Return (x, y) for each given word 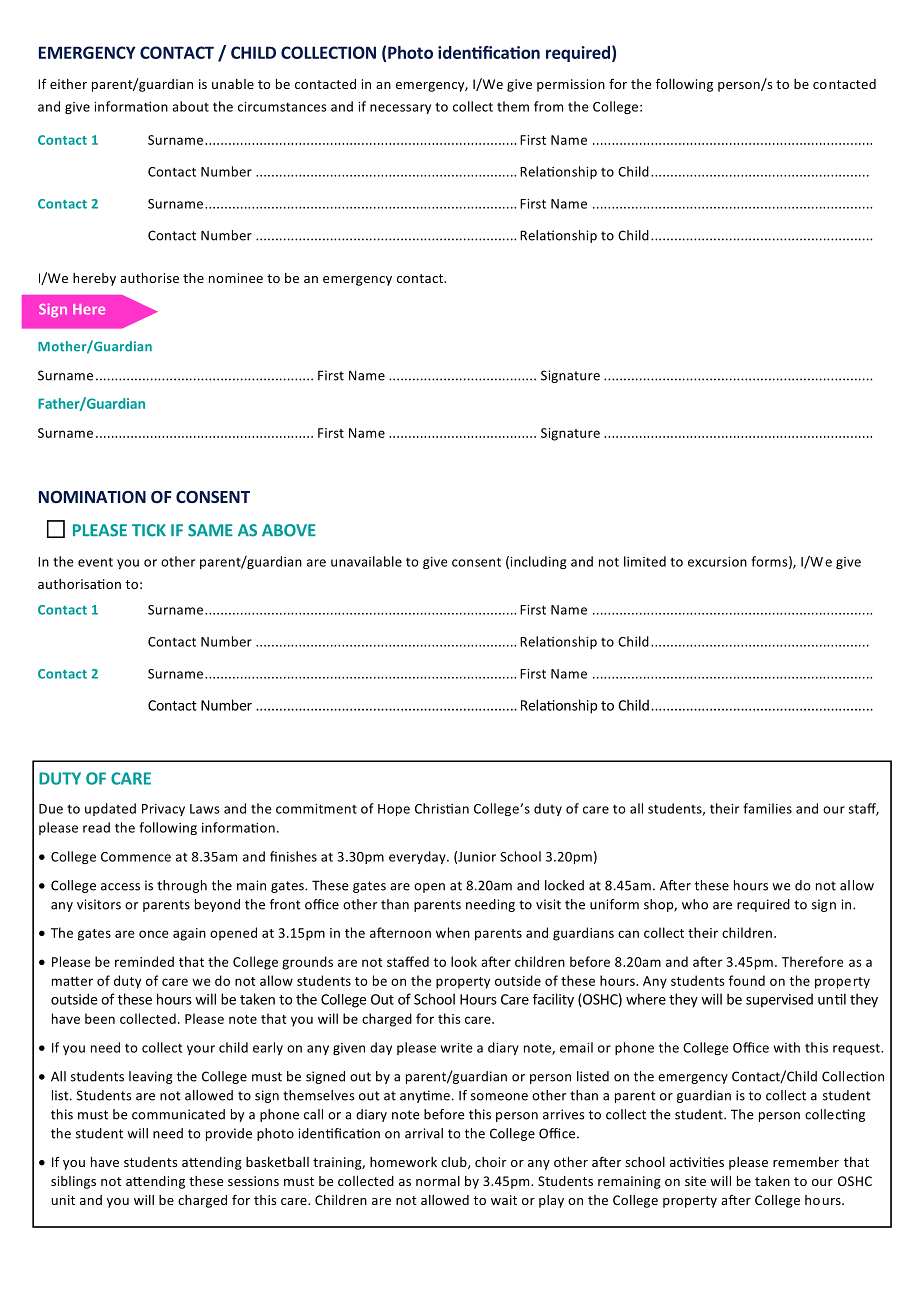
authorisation (79, 584)
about (190, 106)
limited (645, 561)
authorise (149, 278)
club (455, 1163)
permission (571, 85)
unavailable (366, 561)
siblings (73, 1182)
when (453, 932)
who (695, 904)
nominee (236, 278)
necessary (400, 109)
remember (806, 1162)
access (120, 887)
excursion (717, 562)
